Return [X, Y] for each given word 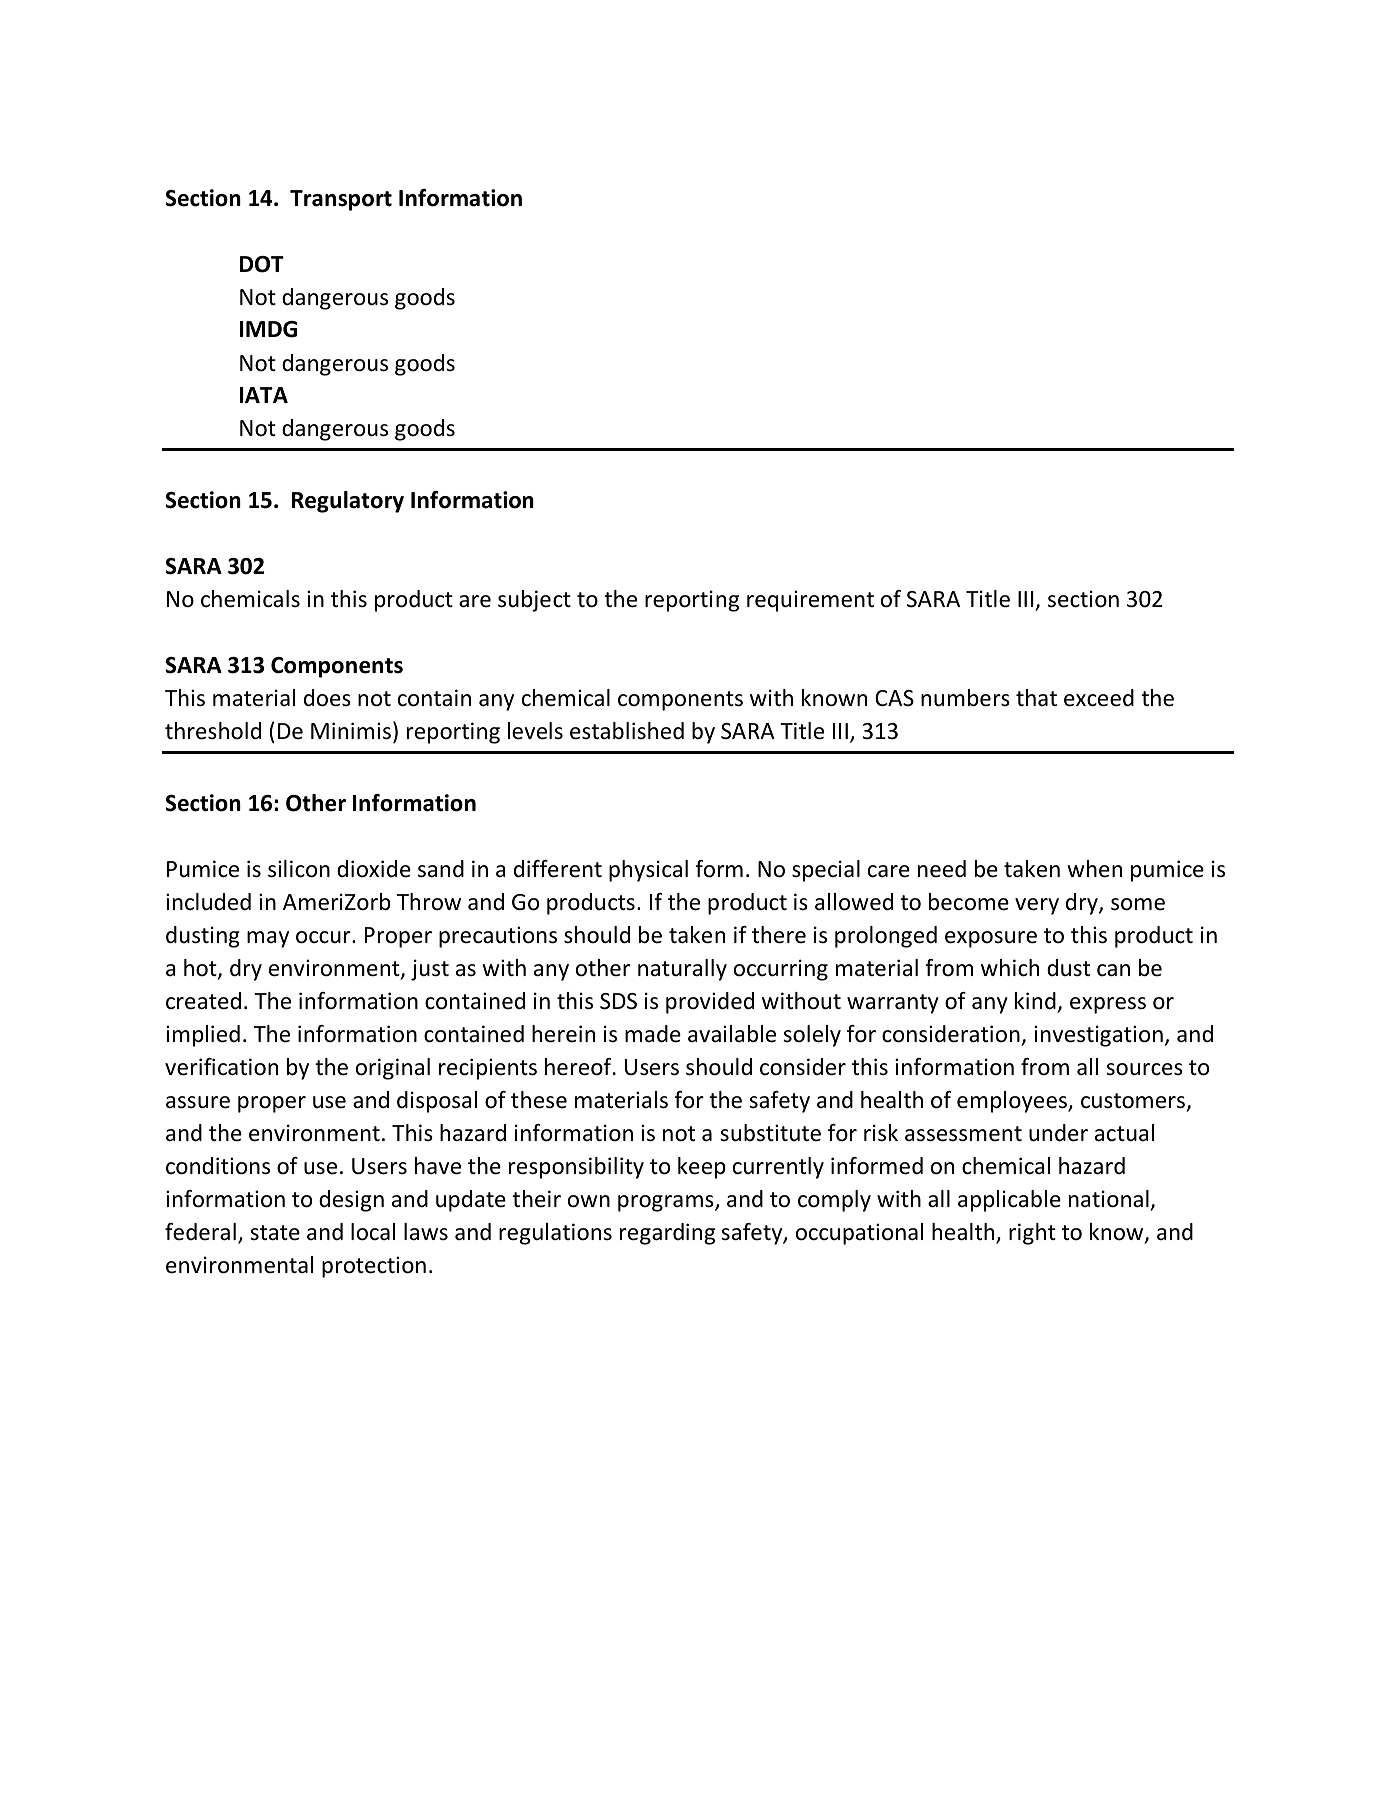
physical [648, 871]
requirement [810, 601]
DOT [262, 264]
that [1036, 698]
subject [534, 601]
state [275, 1233]
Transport [341, 200]
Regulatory [348, 502]
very [1037, 906]
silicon [299, 869]
